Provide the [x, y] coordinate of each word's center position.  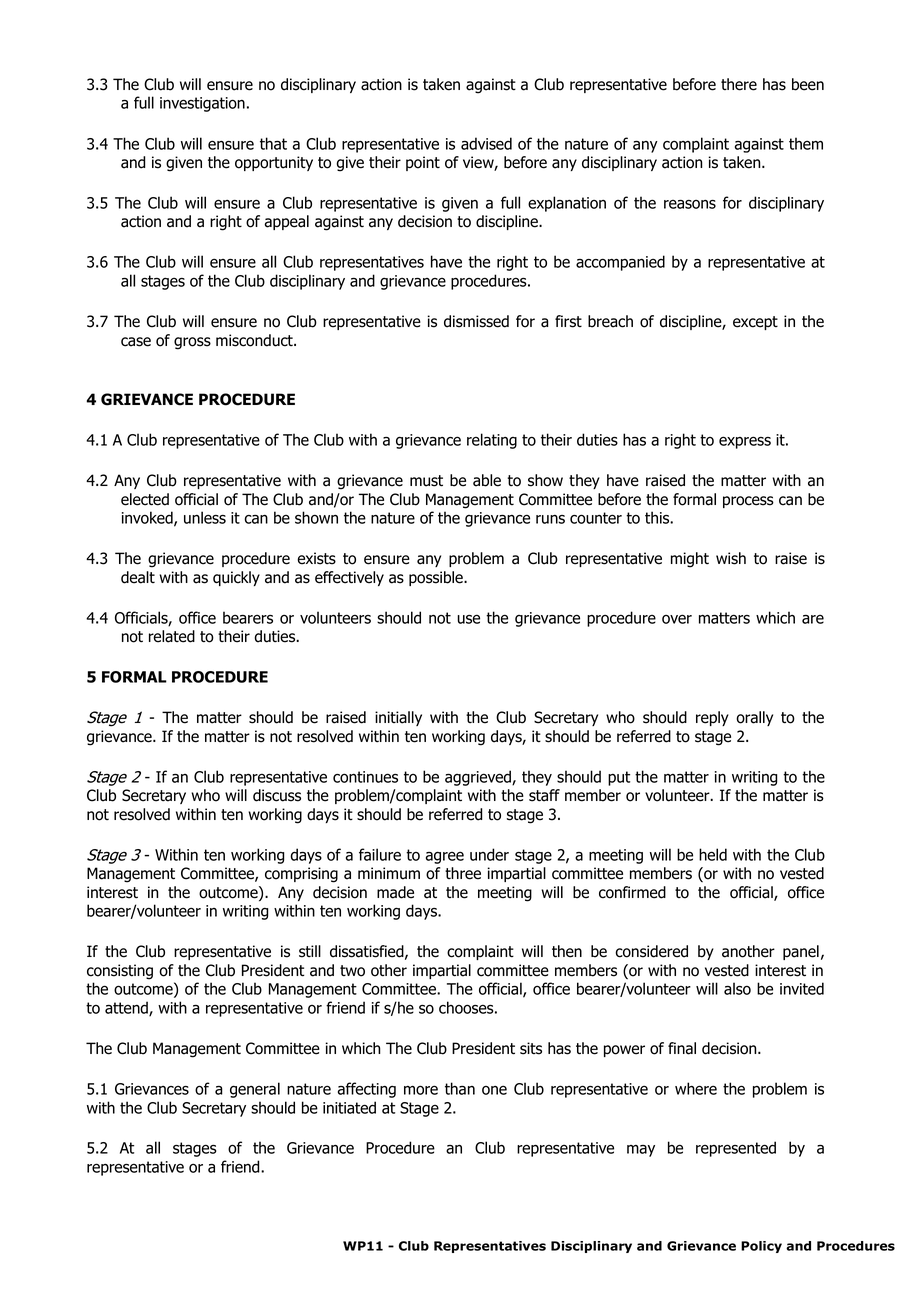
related [172, 636]
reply [712, 718]
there [739, 84]
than [460, 1088]
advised [486, 143]
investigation [202, 104]
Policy [761, 1247]
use [468, 619]
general [255, 1090]
